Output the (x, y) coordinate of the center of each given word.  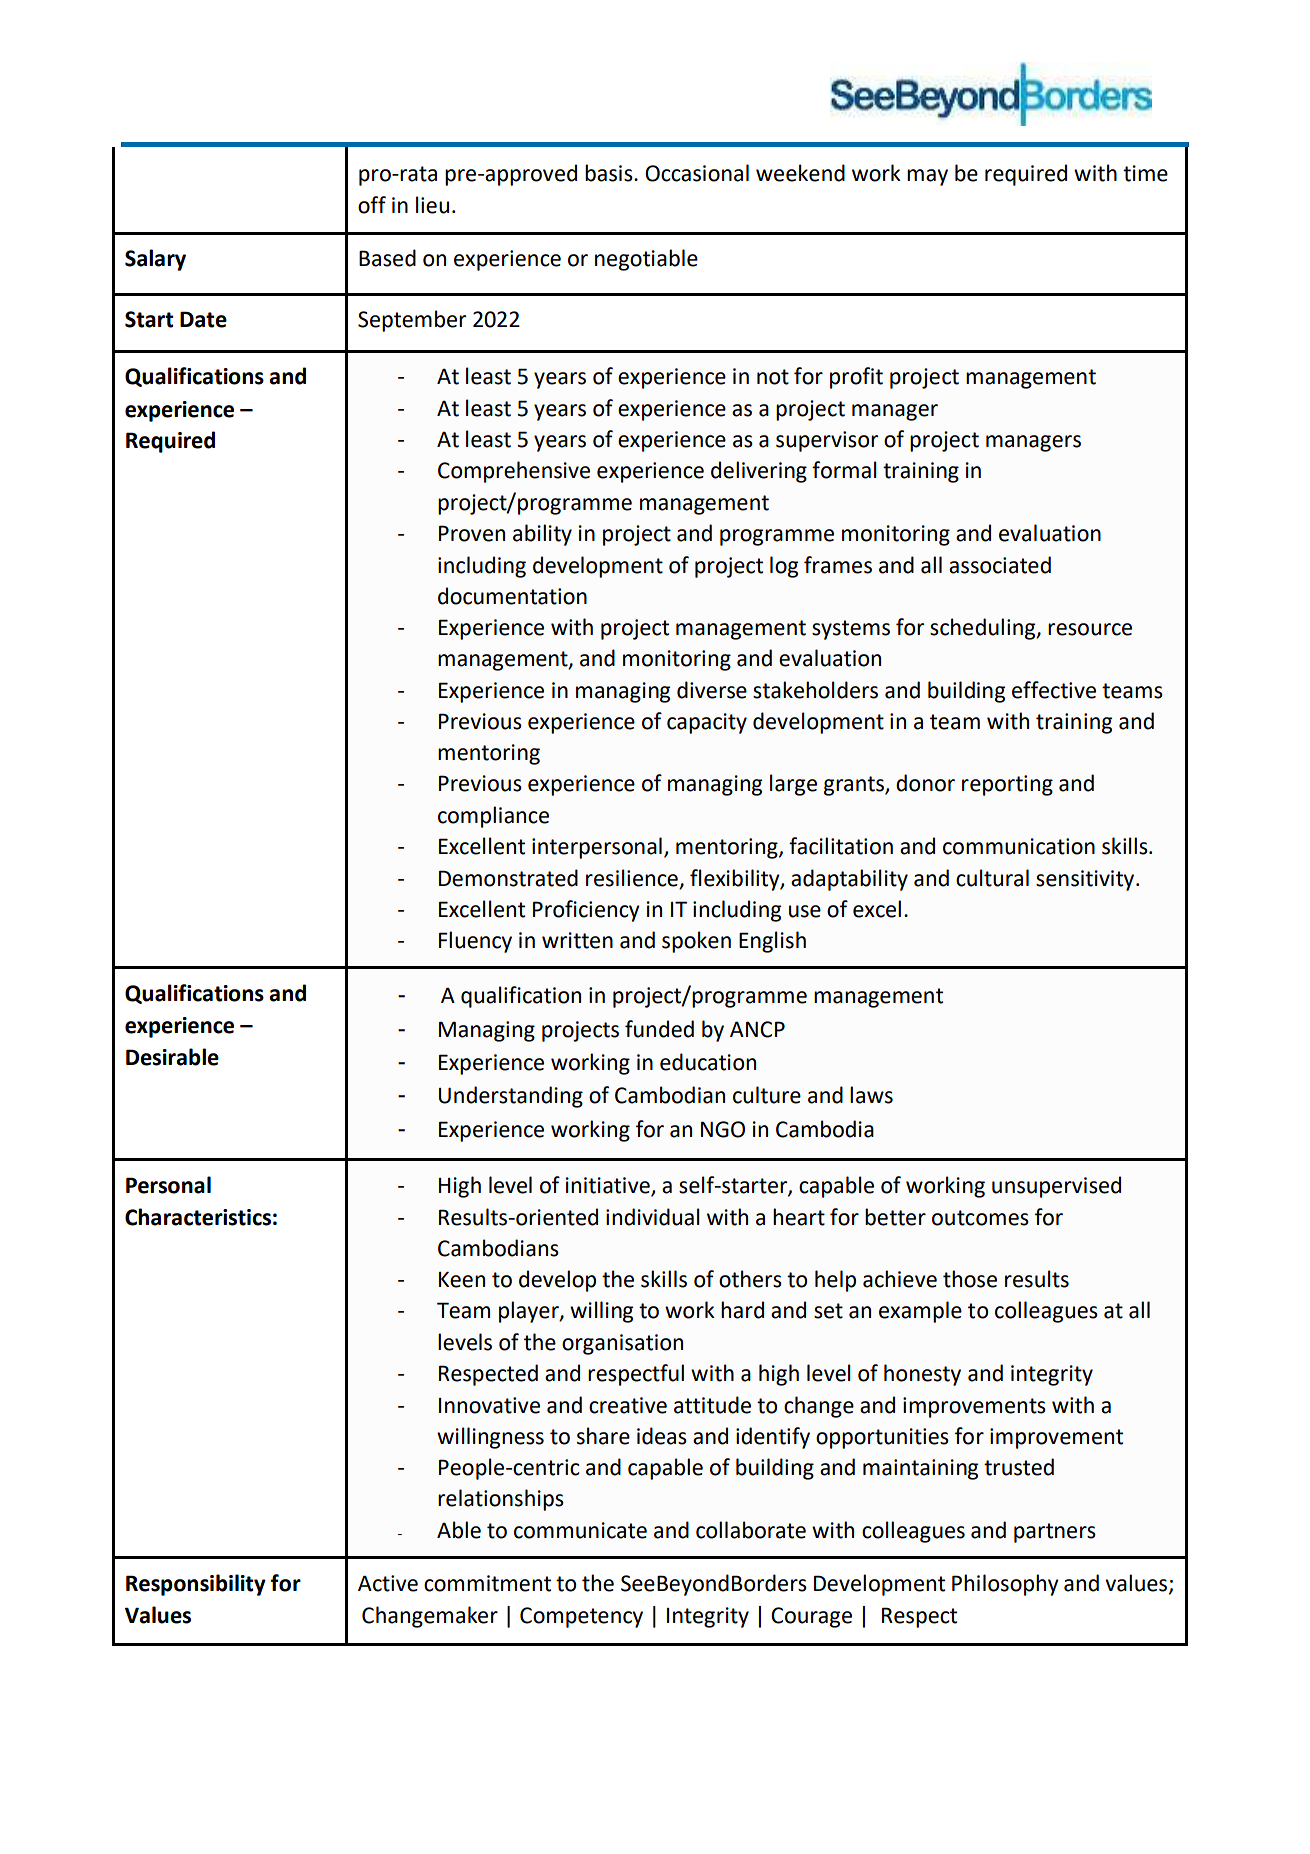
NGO (723, 1129)
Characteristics (198, 1217)
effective (1054, 690)
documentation (512, 596)
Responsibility (196, 1585)
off (372, 205)
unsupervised (1056, 1187)
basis (610, 173)
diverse (712, 690)
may (927, 177)
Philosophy (1005, 1585)
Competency (581, 1617)
